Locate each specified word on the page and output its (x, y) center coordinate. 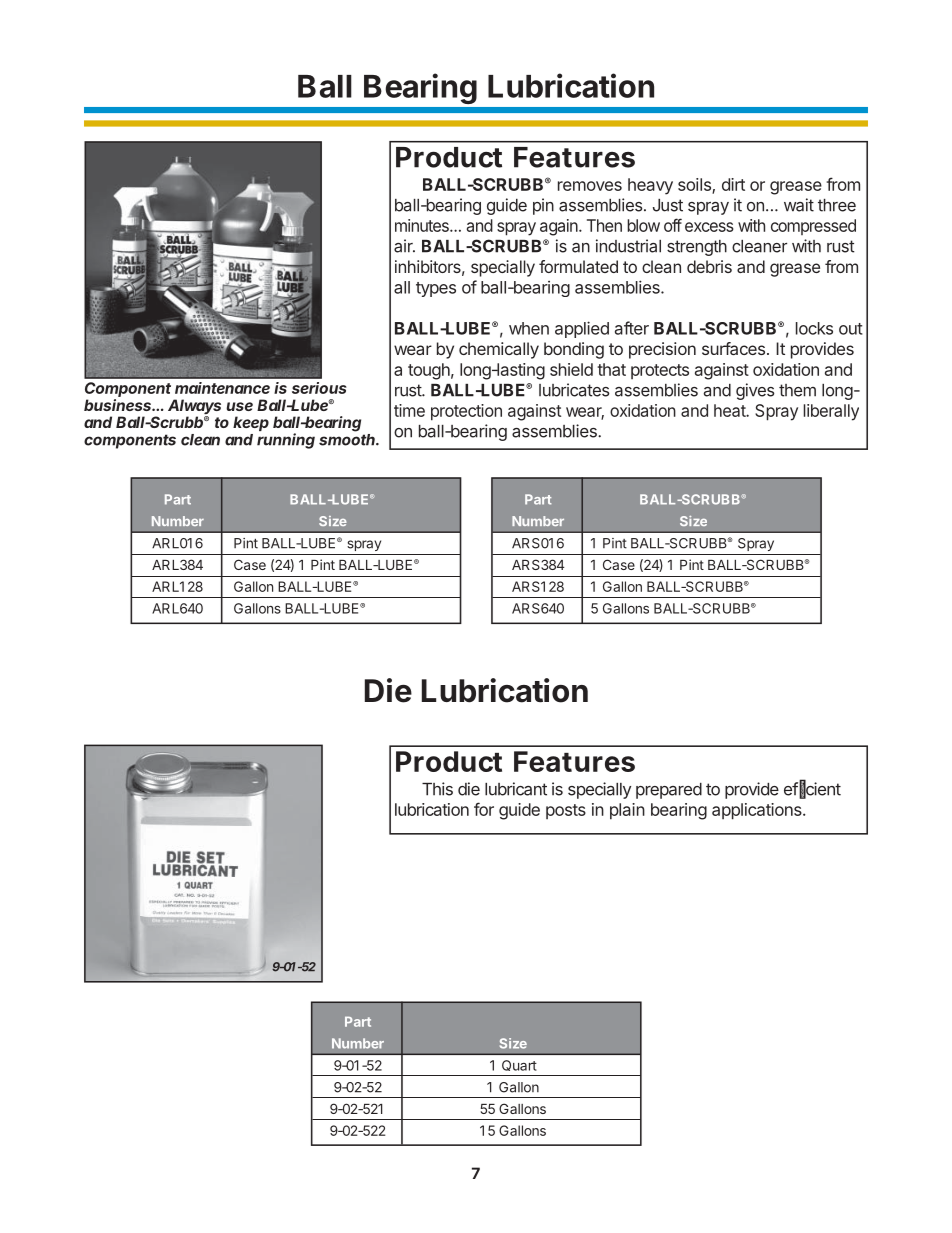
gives (755, 391)
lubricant (516, 789)
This (437, 789)
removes (590, 186)
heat (730, 410)
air (404, 246)
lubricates (574, 390)
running (286, 441)
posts (566, 811)
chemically (499, 350)
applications (758, 811)
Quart (519, 1065)
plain (627, 811)
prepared (669, 791)
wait (799, 205)
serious (319, 388)
